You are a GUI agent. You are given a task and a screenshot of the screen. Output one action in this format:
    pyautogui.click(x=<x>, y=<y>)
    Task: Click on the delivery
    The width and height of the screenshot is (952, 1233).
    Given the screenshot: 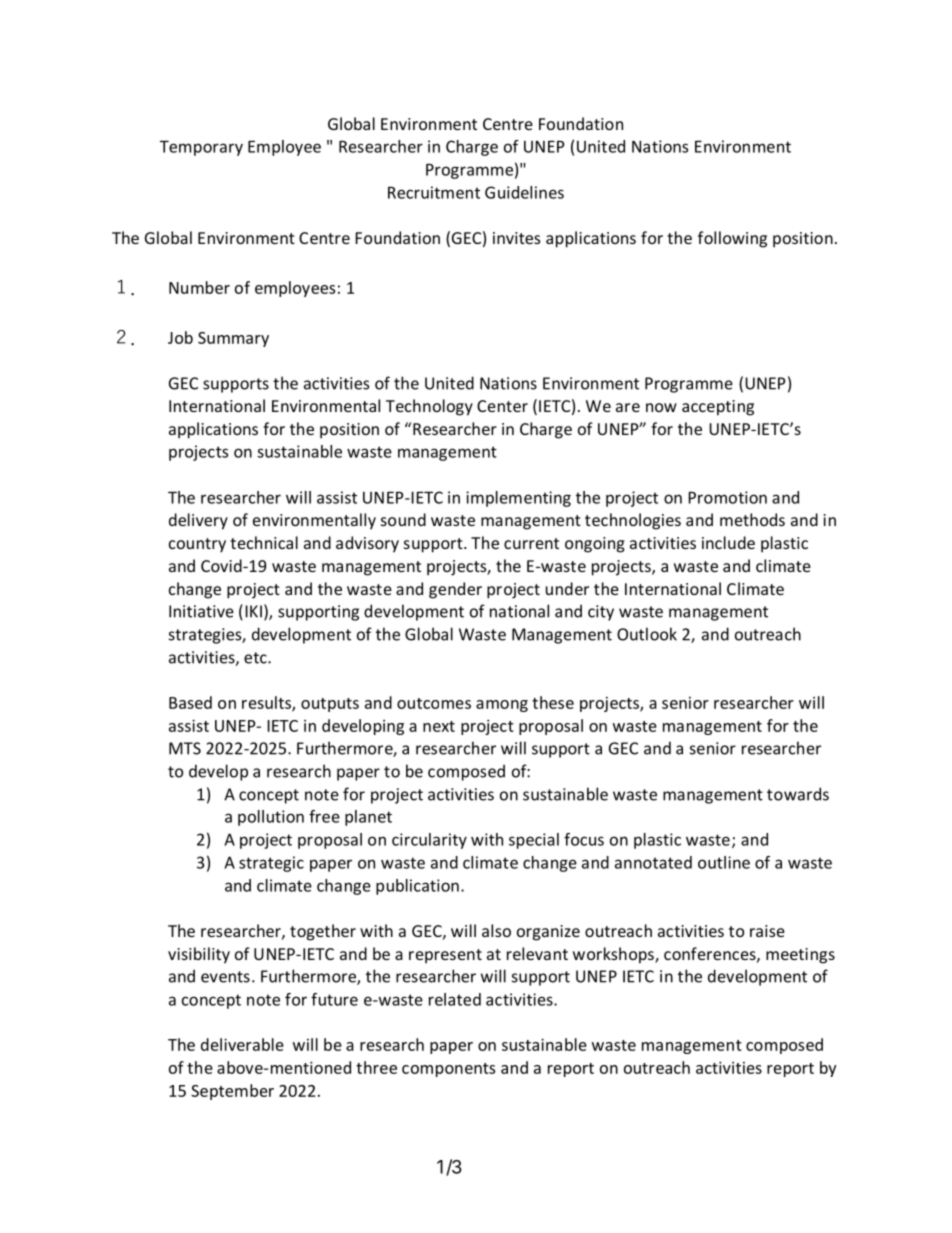 What is the action you would take?
    pyautogui.click(x=198, y=521)
